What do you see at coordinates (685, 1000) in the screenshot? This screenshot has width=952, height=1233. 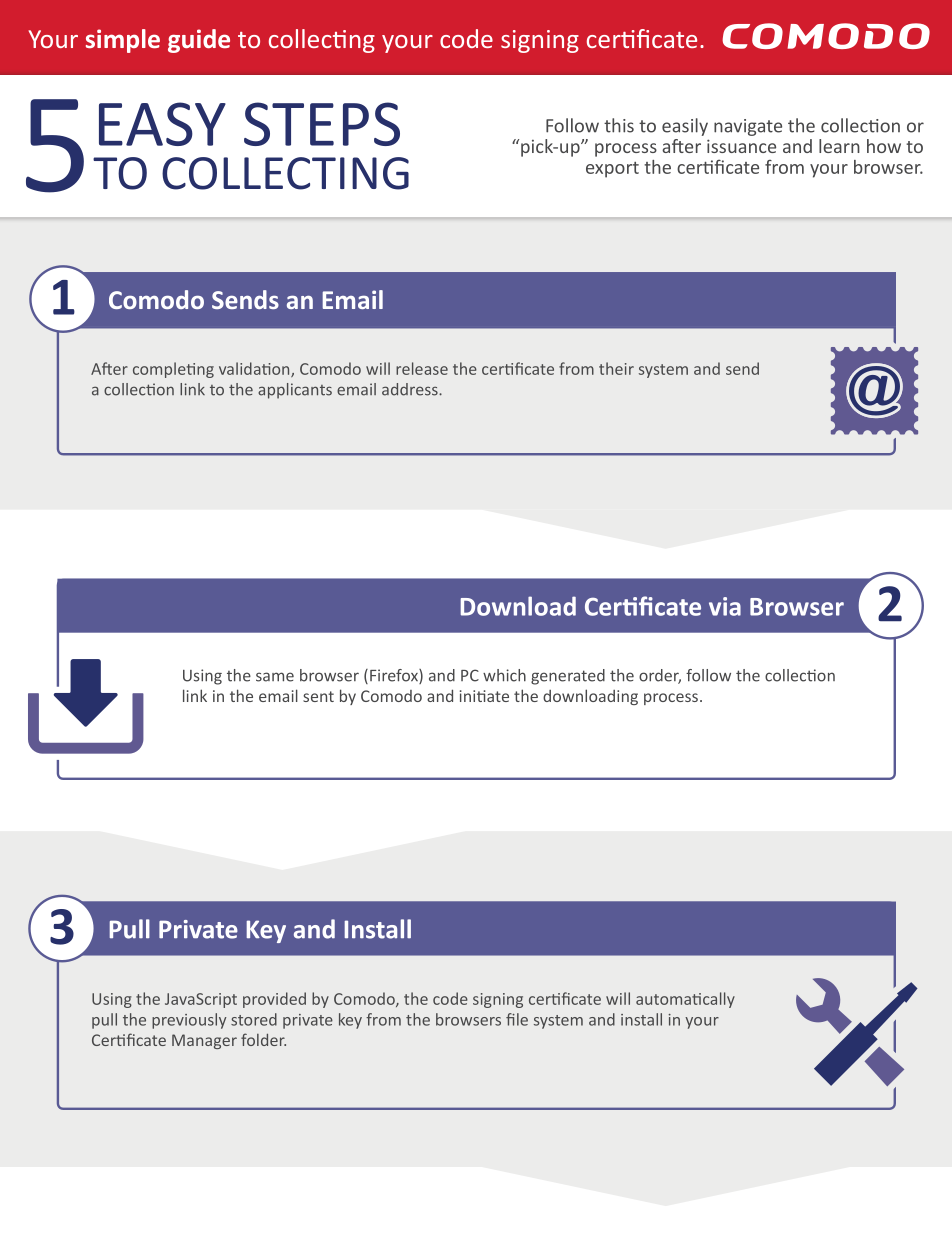 I see `automatically` at bounding box center [685, 1000].
